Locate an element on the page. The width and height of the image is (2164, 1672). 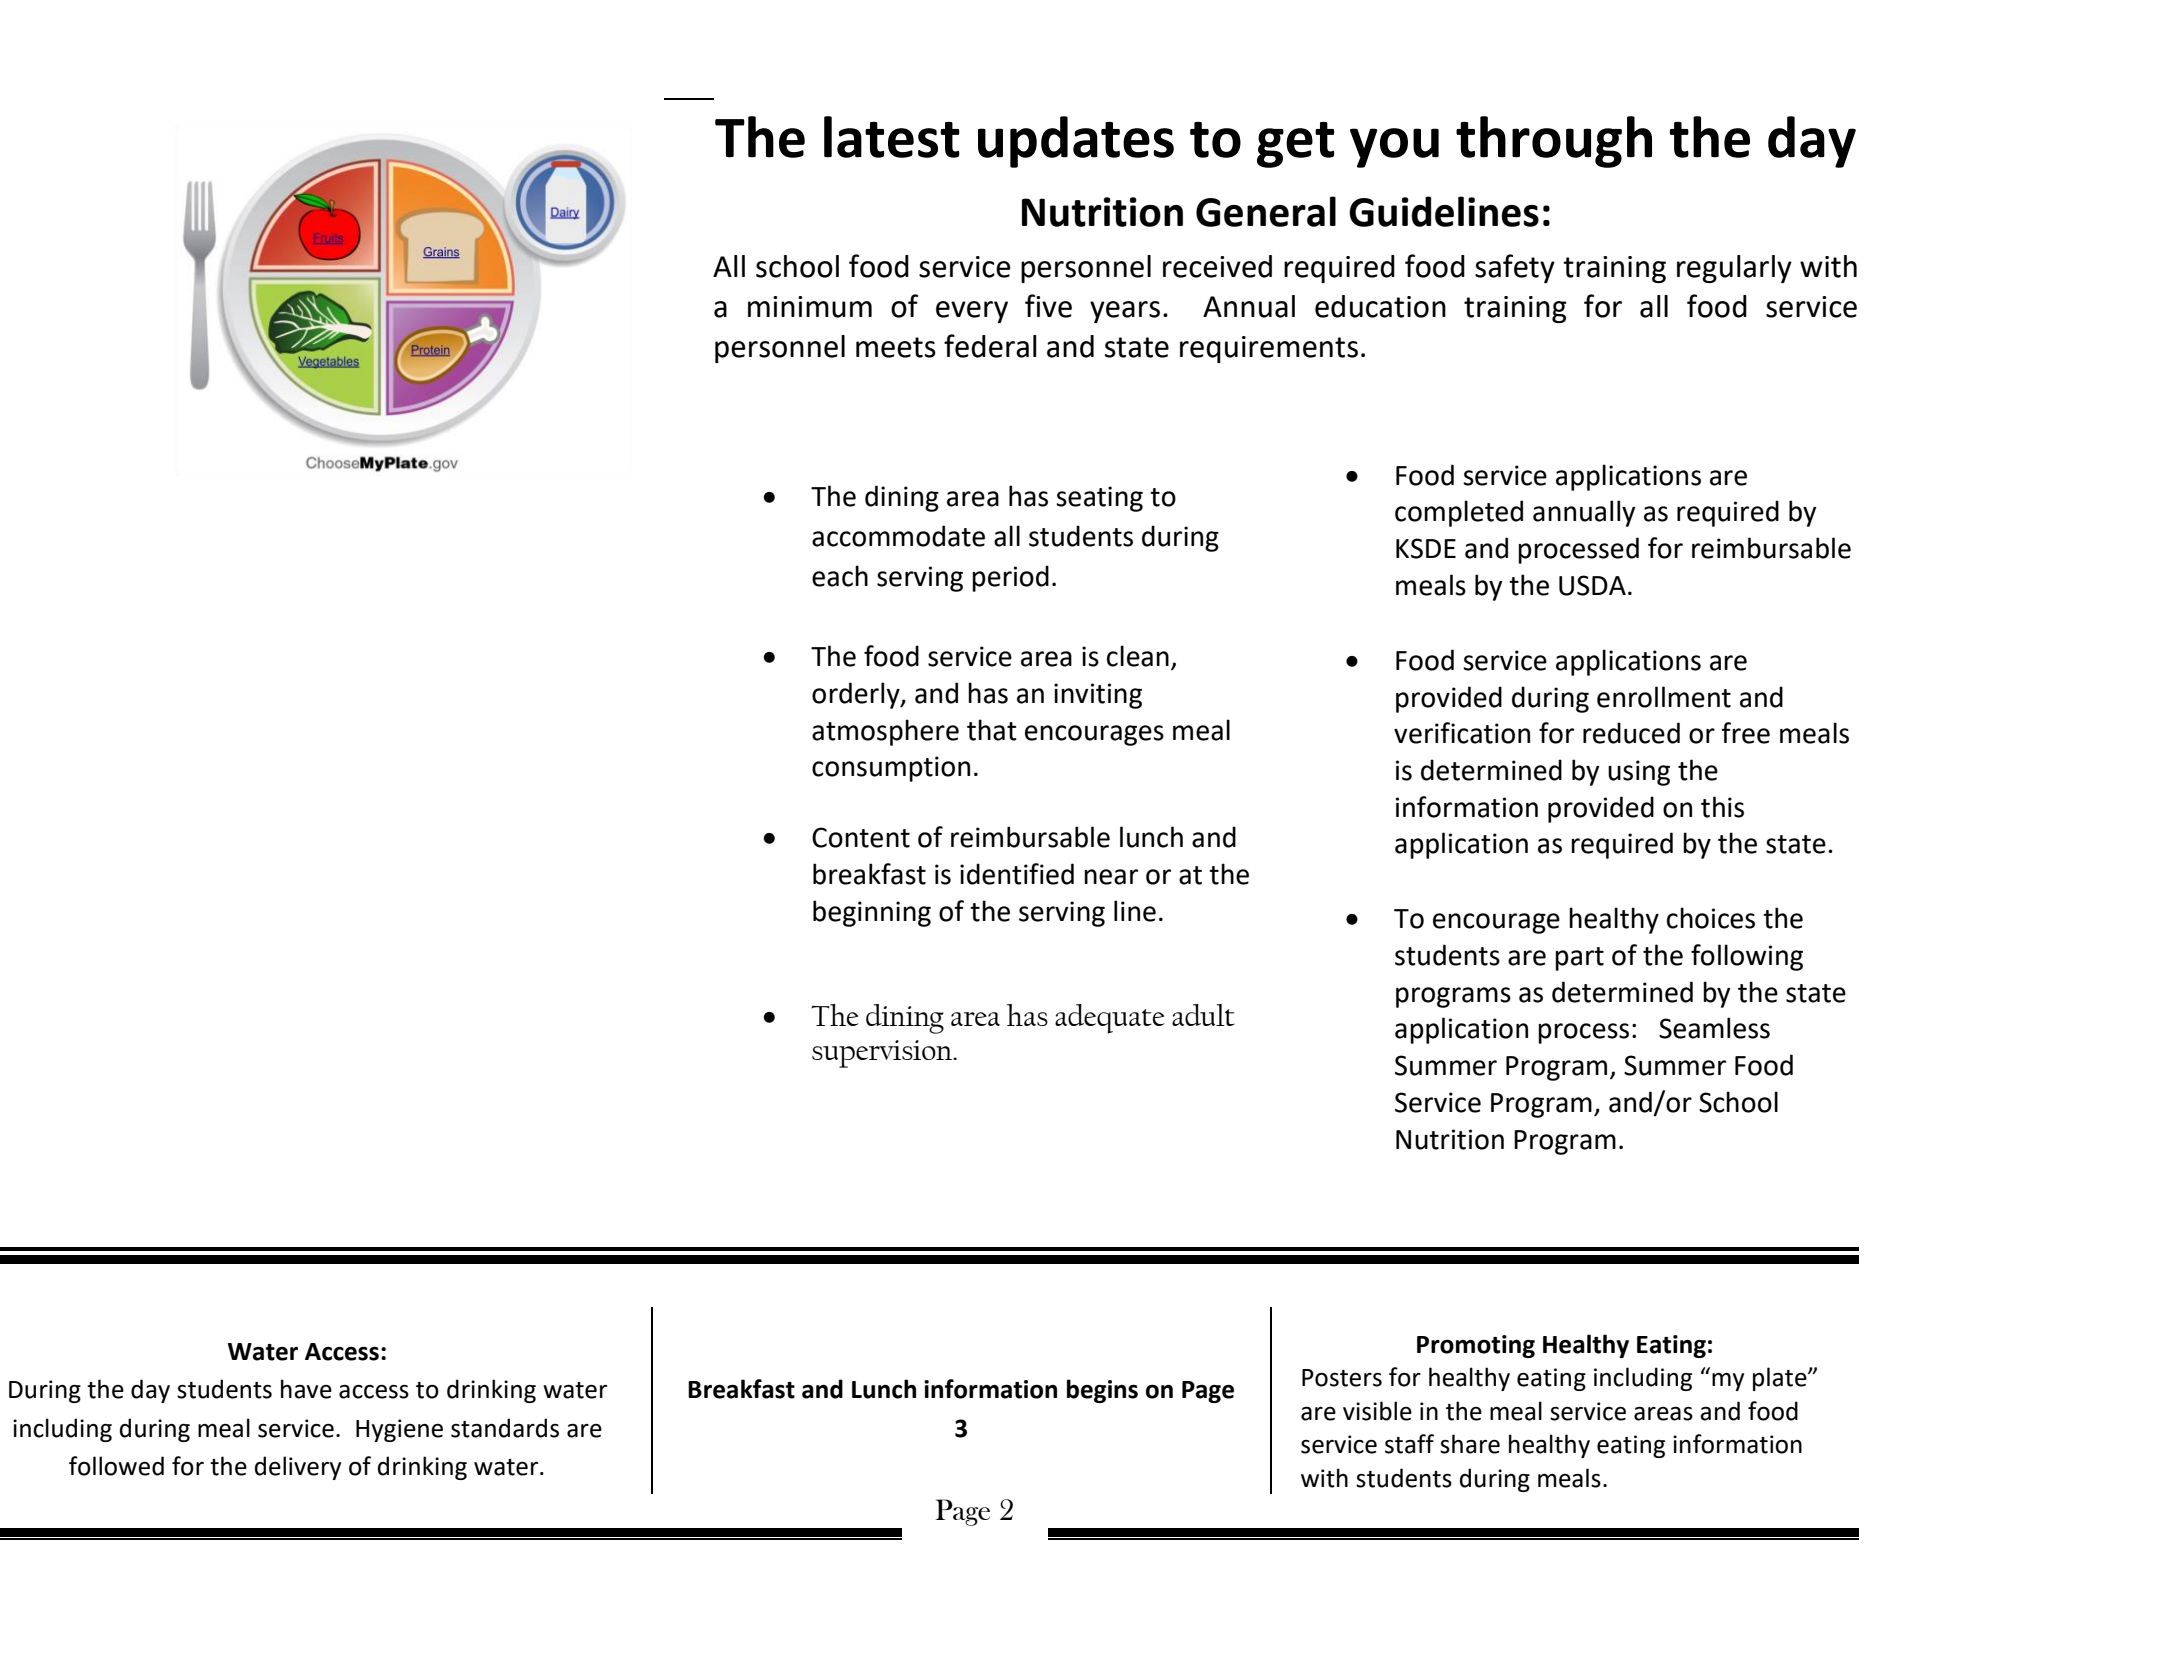
updates is located at coordinates (1076, 142).
